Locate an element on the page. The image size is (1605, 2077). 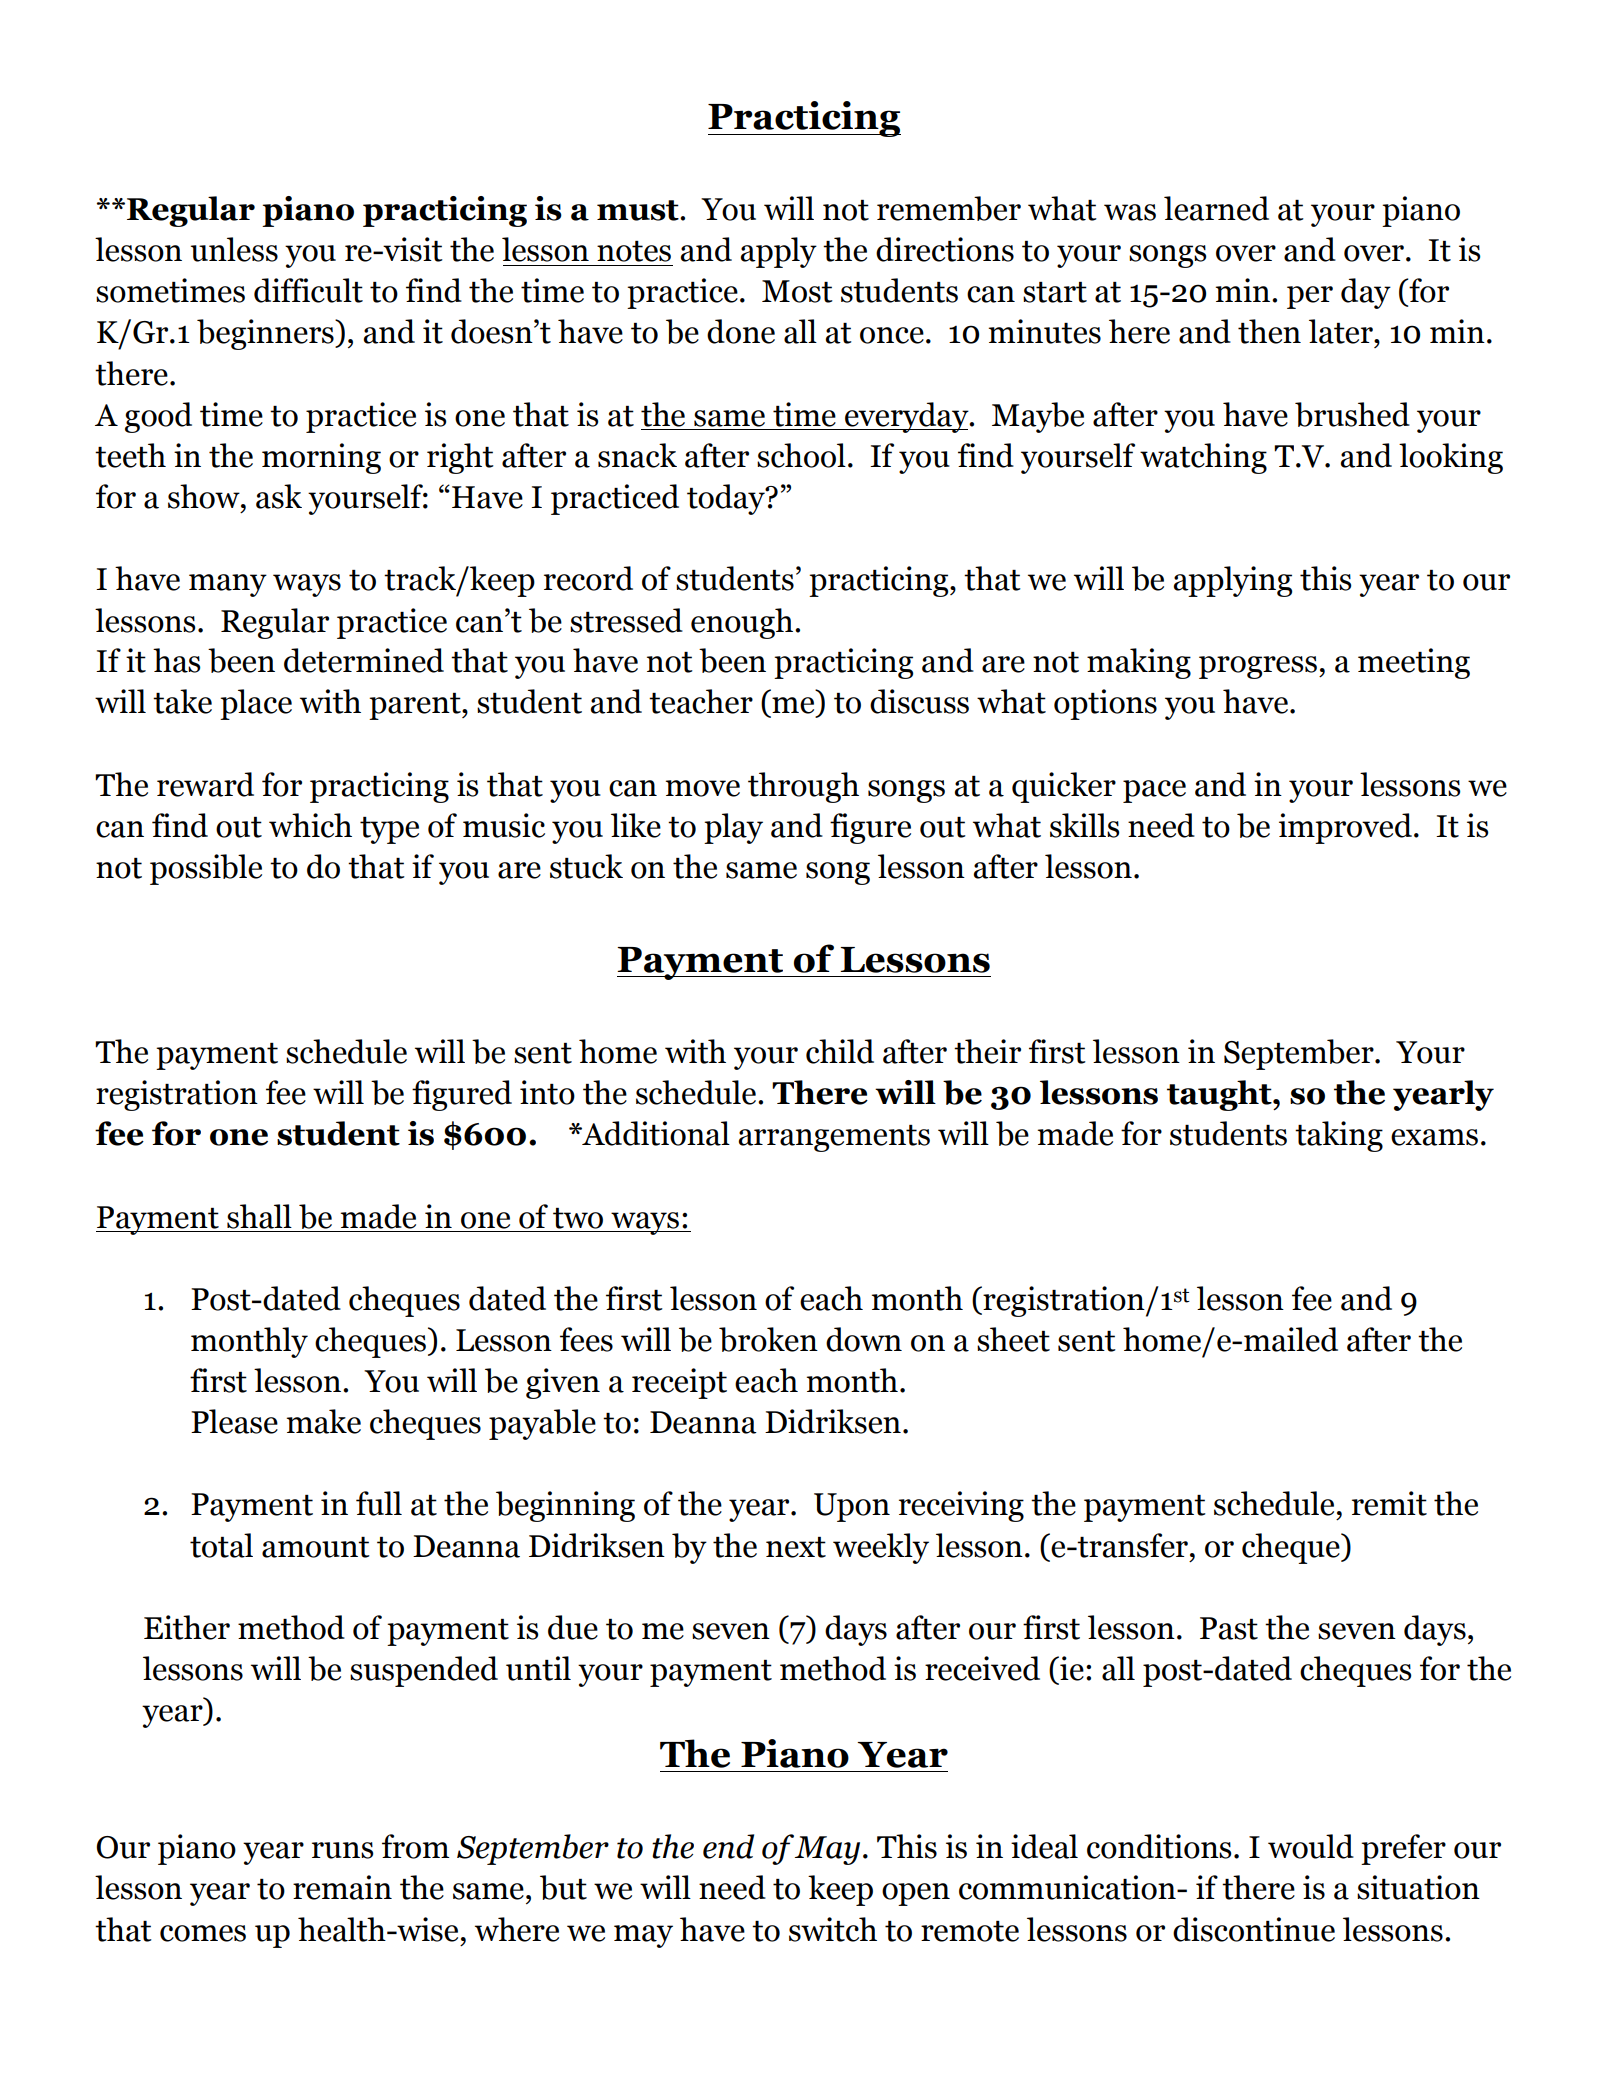
progress is located at coordinates (1258, 667).
